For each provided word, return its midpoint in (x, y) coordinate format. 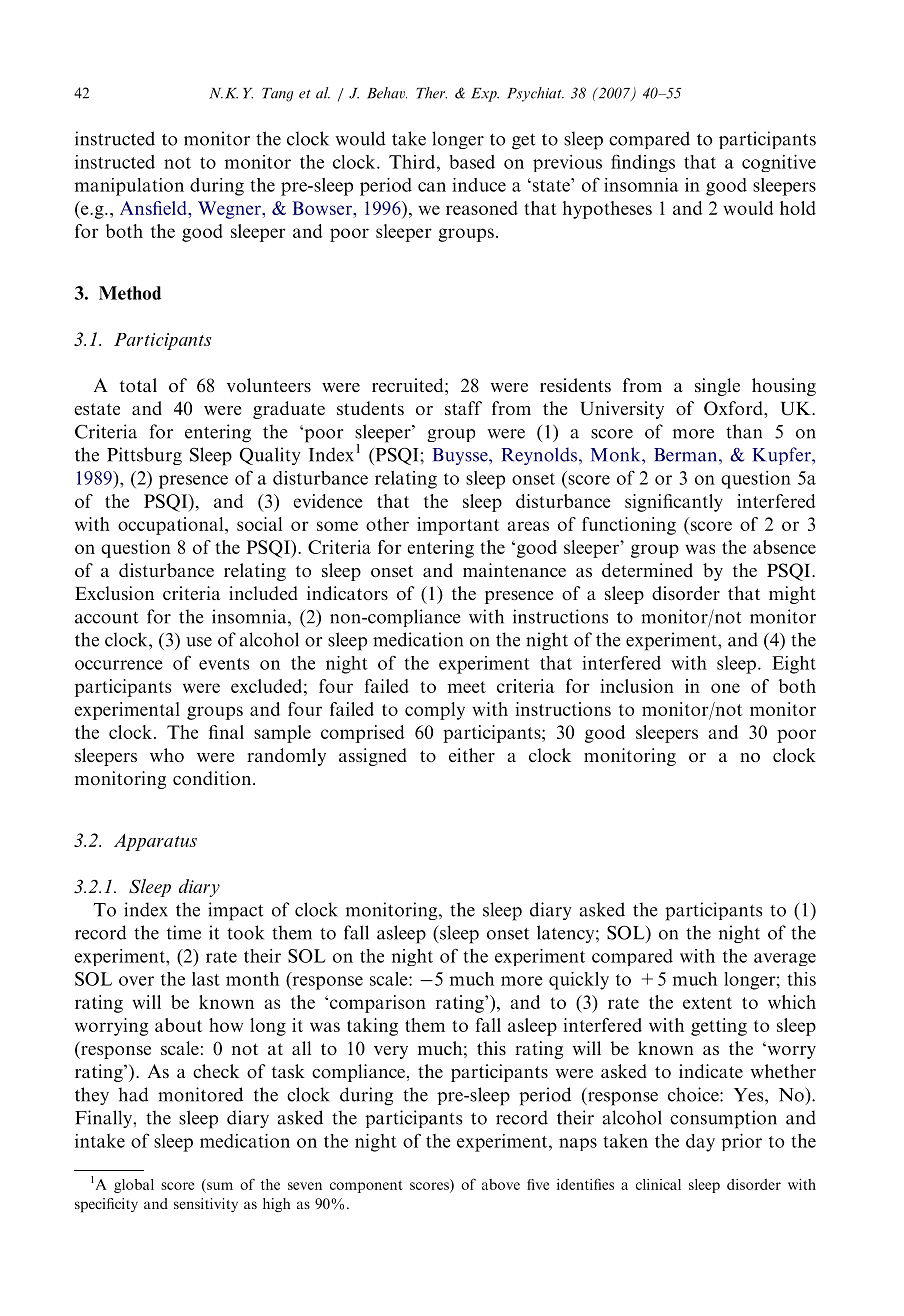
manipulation (129, 187)
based (472, 162)
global (134, 1186)
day (700, 1143)
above (501, 1184)
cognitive (779, 163)
